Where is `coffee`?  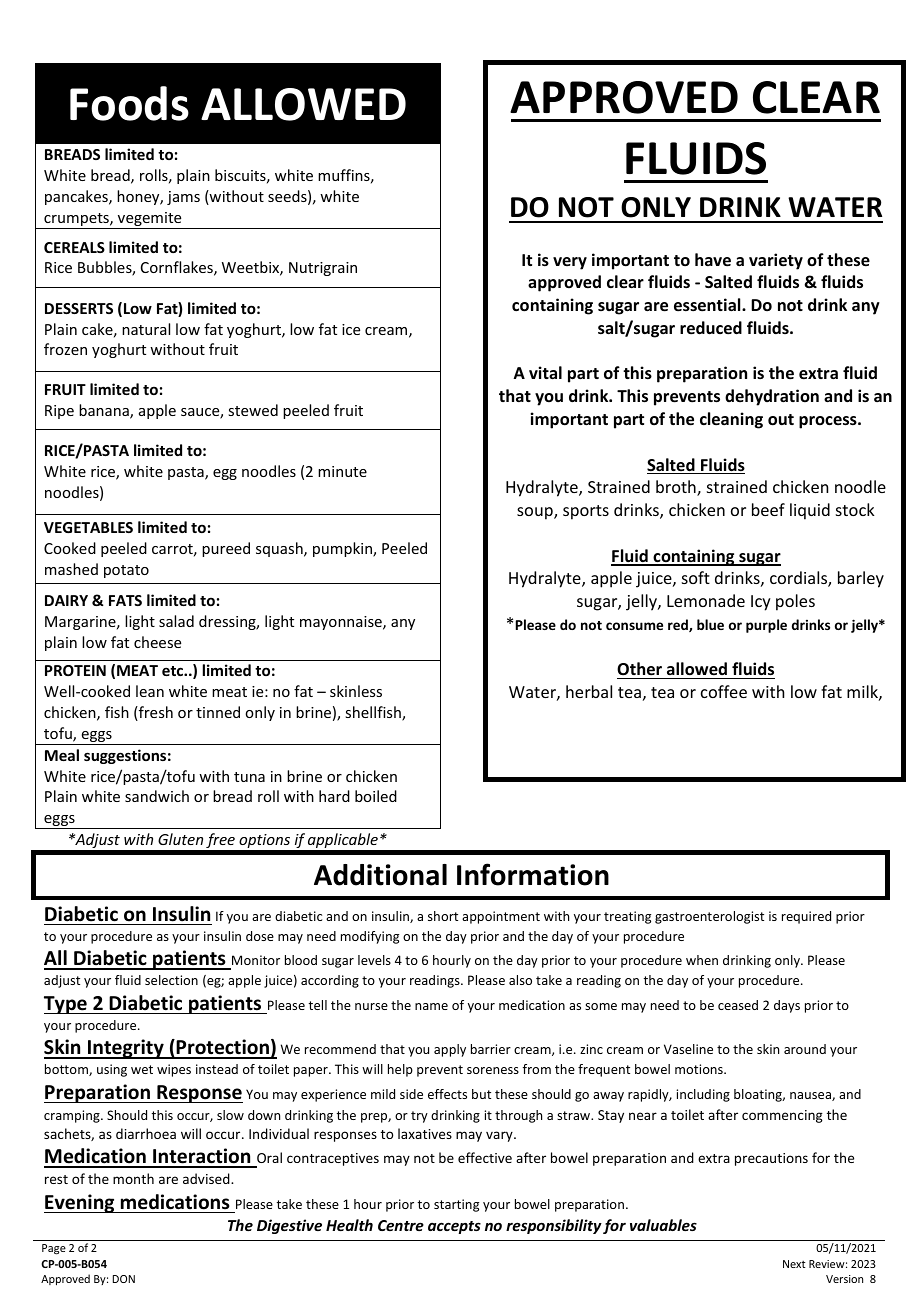
coffee is located at coordinates (724, 691).
